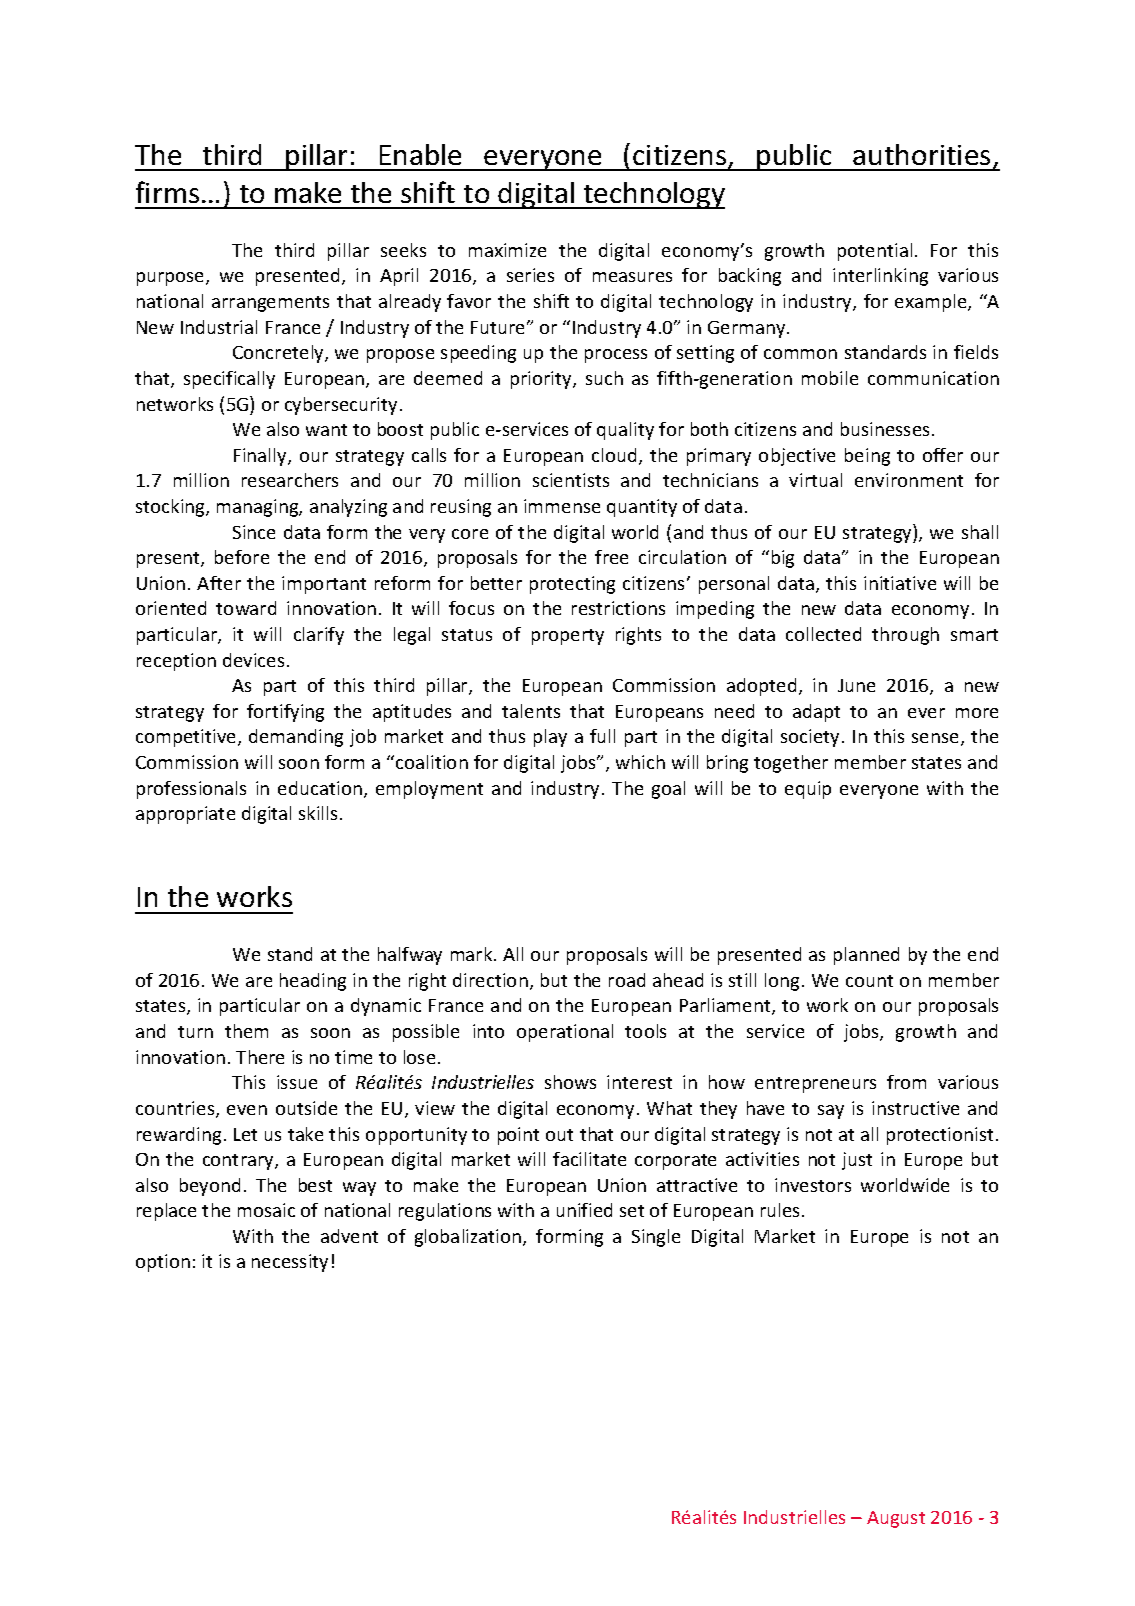 This page has height=1606, width=1135. What do you see at coordinates (866, 956) in the page?
I see `planned` at bounding box center [866, 956].
